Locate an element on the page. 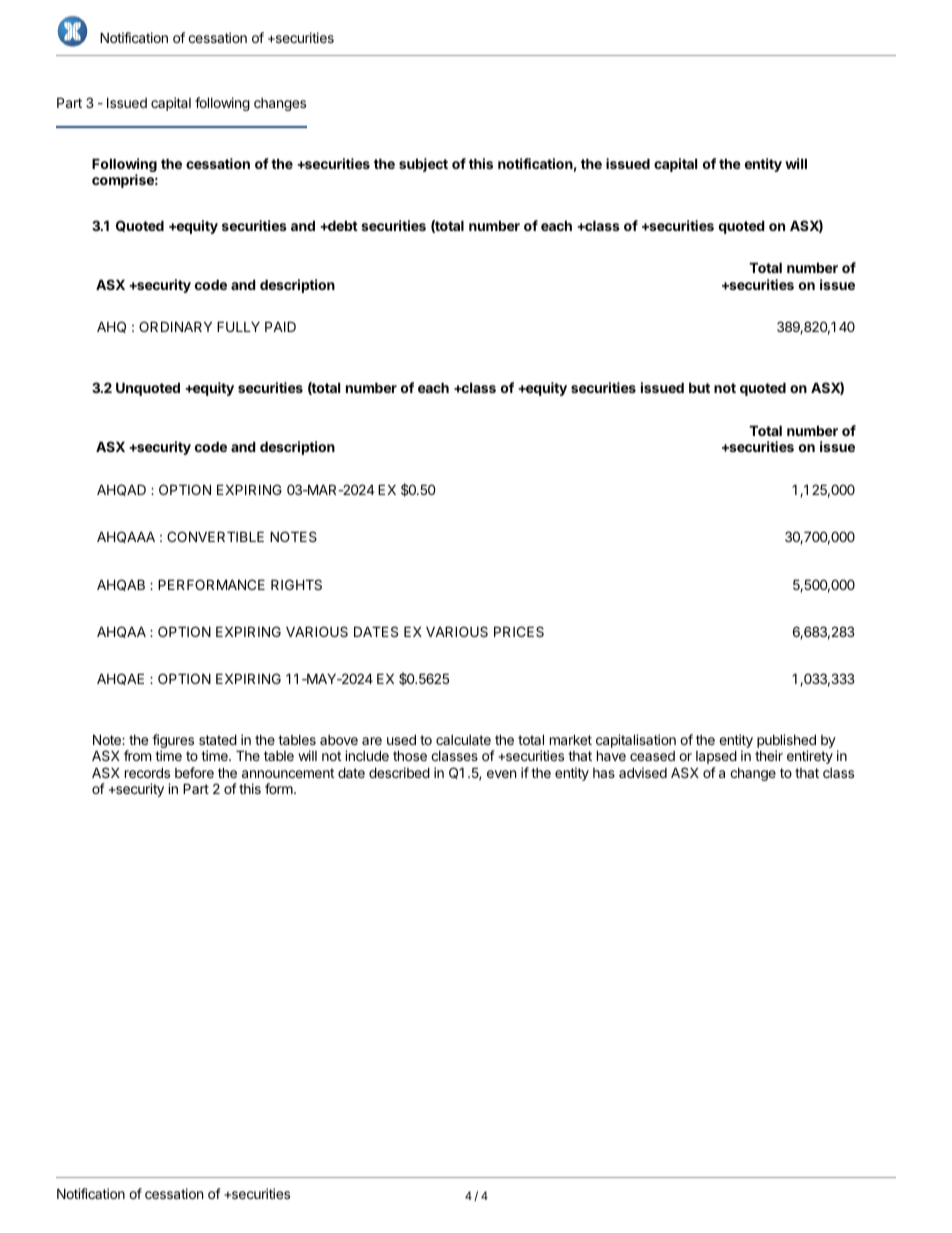 This document has width=952, height=1233. published is located at coordinates (786, 742).
